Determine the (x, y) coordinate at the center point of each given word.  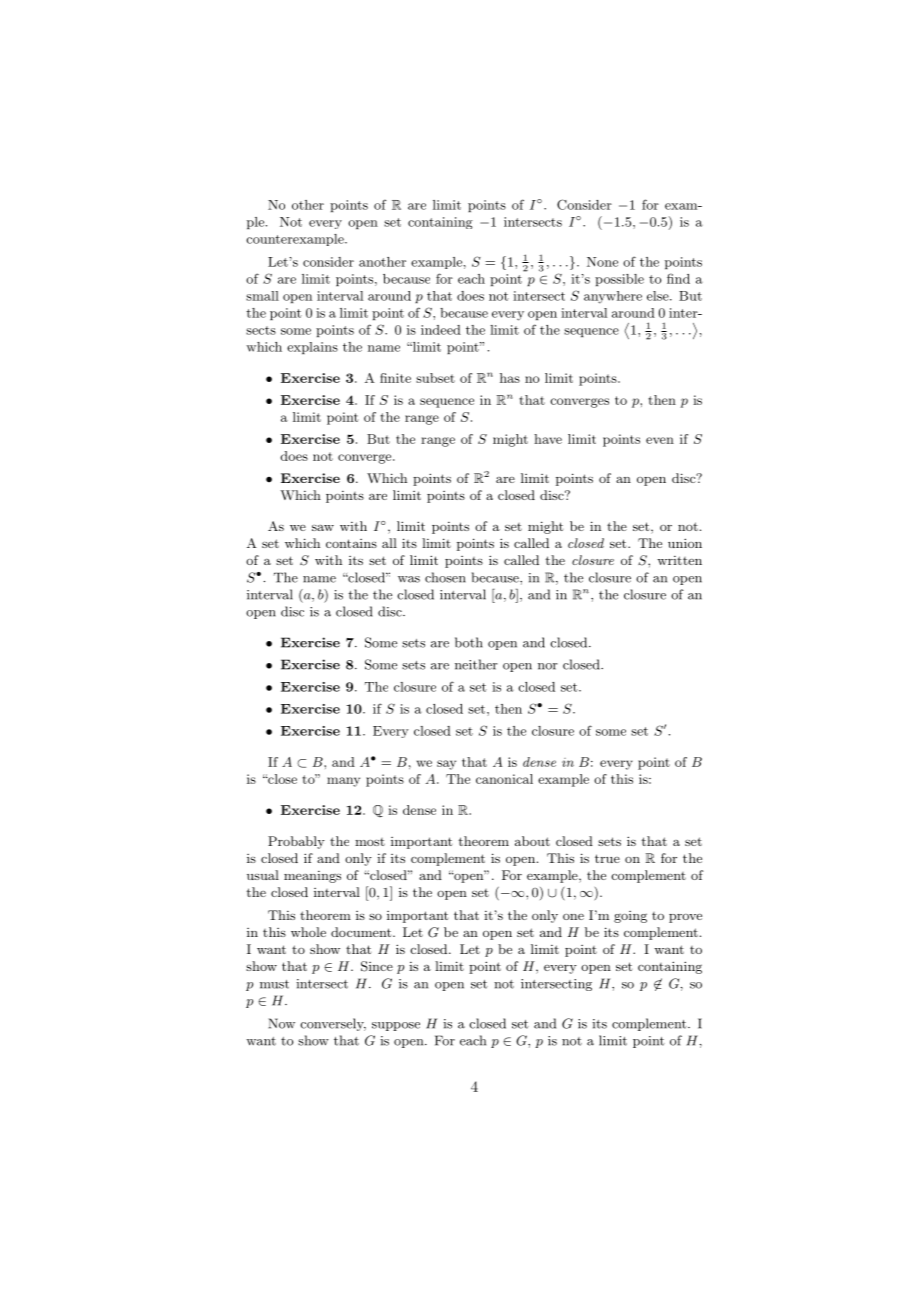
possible (619, 280)
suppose (396, 1026)
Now (282, 1023)
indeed (441, 330)
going (630, 917)
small (262, 296)
